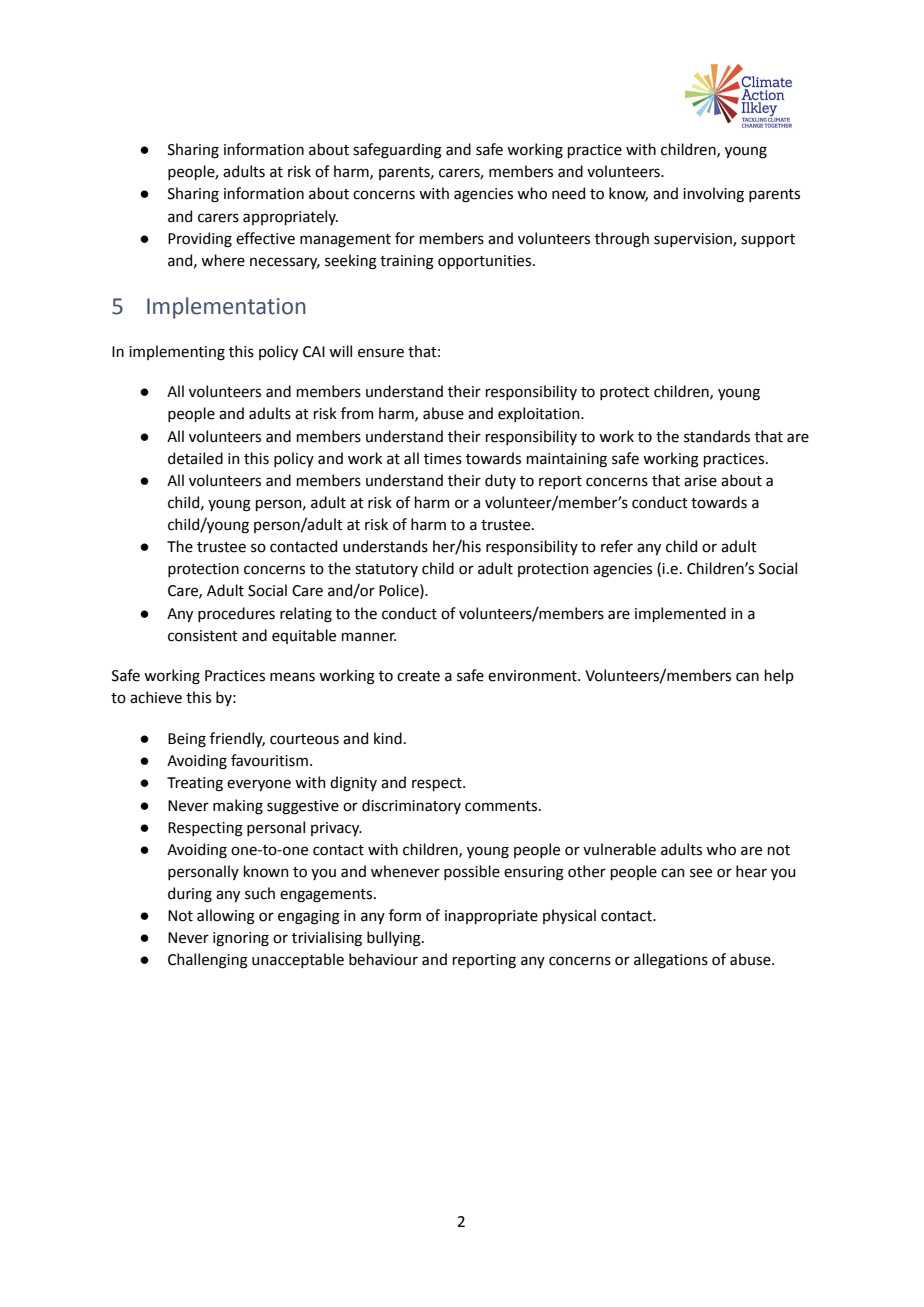  I want to click on allegations, so click(671, 961).
